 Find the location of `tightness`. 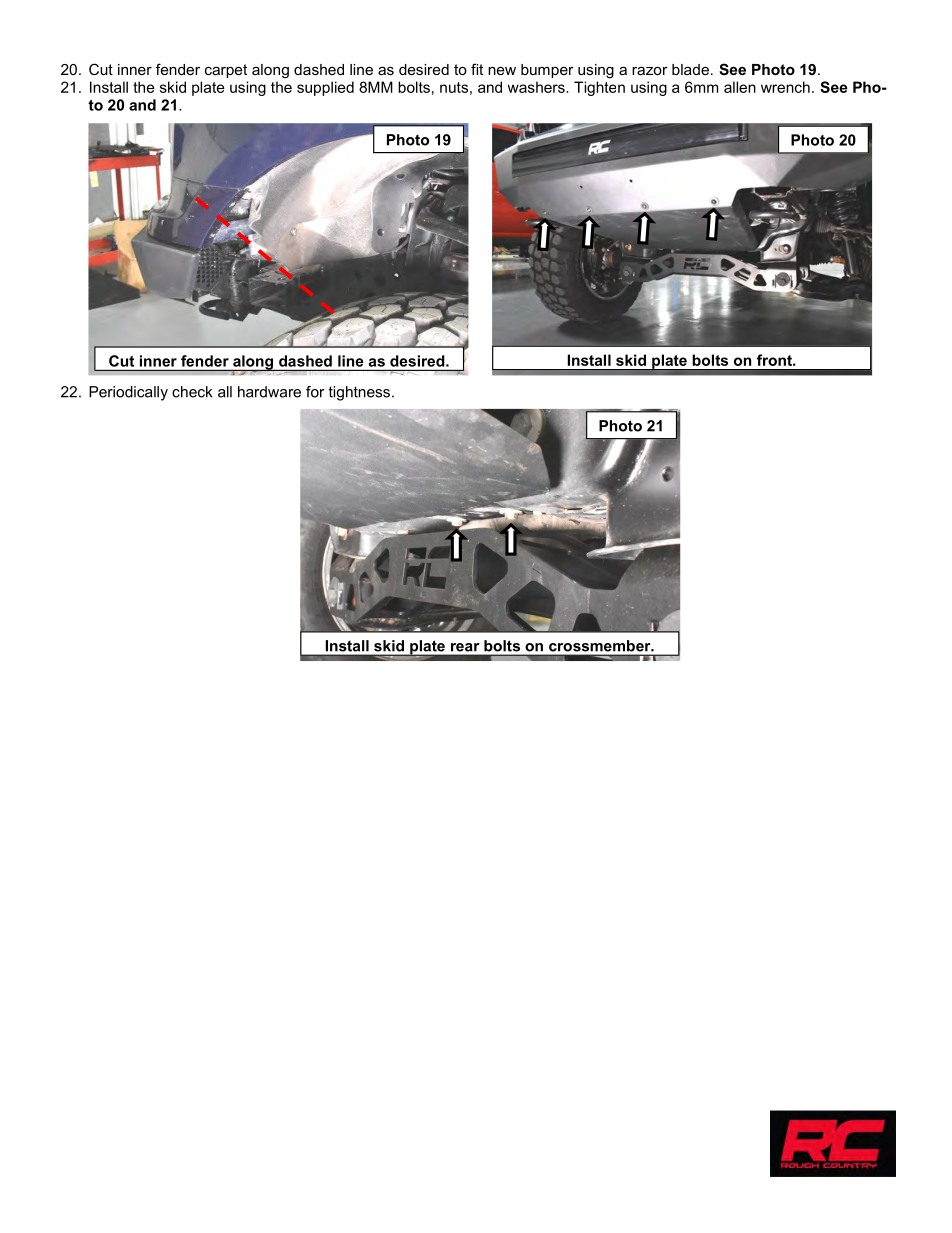

tightness is located at coordinates (359, 393).
